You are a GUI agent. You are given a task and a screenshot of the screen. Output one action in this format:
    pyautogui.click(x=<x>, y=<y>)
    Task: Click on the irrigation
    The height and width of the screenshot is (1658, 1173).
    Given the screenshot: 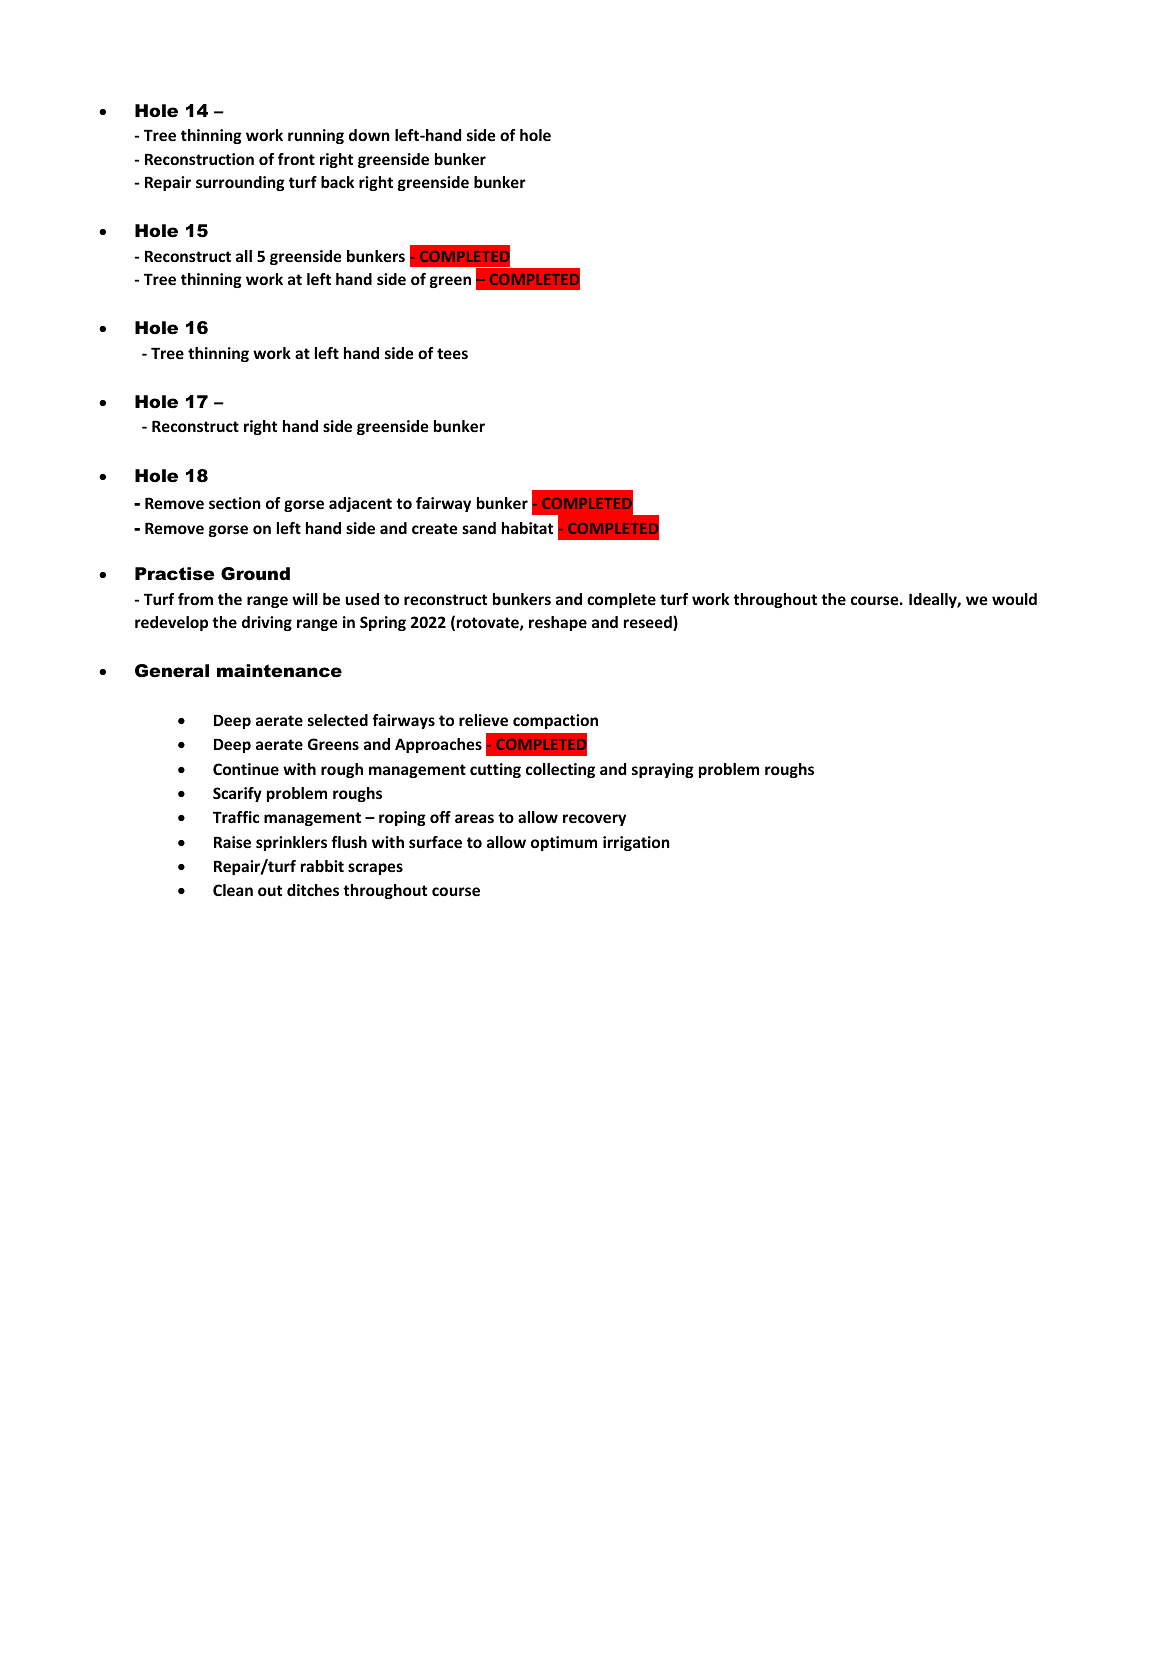 What is the action you would take?
    pyautogui.click(x=636, y=843)
